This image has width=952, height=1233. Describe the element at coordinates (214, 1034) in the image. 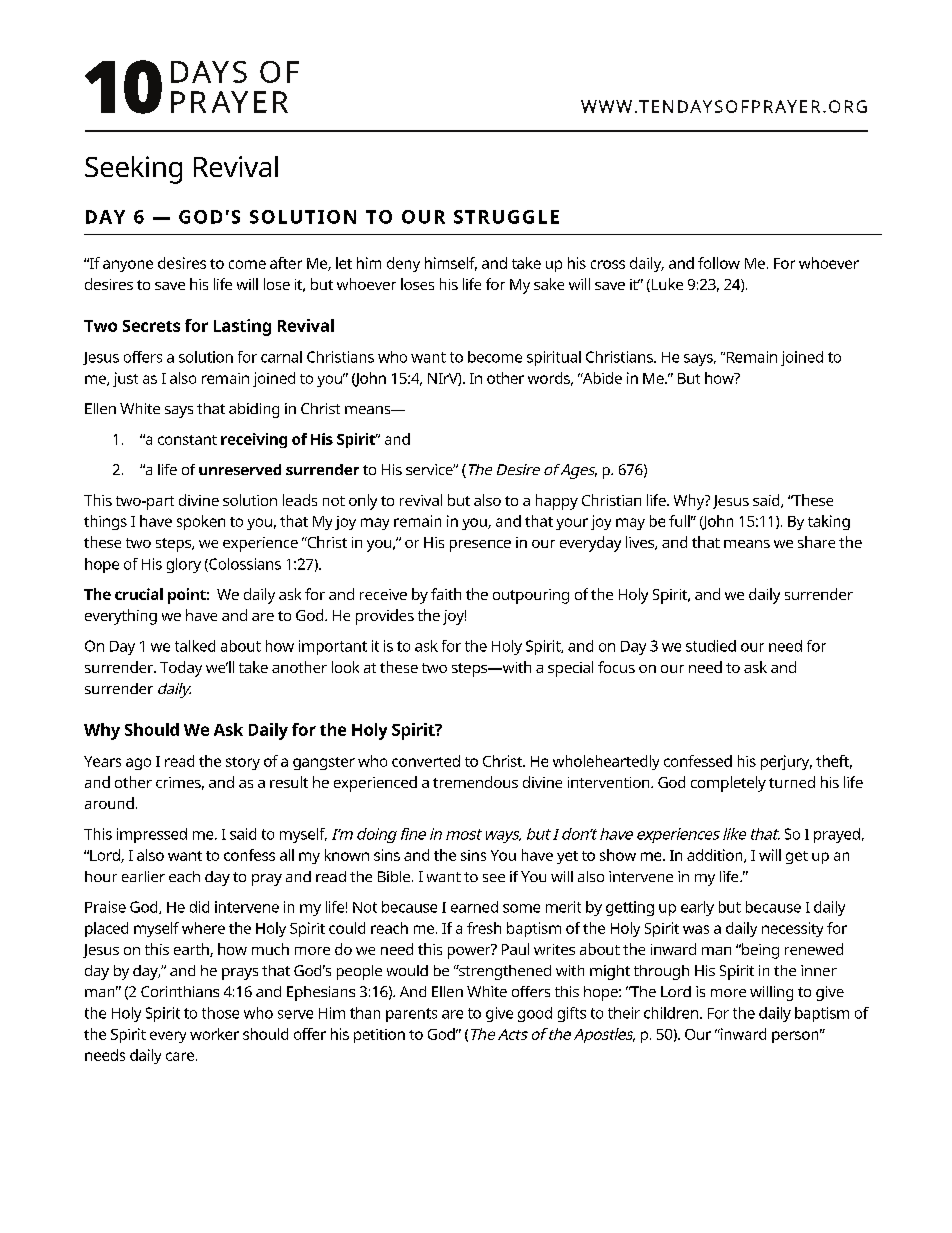

I see `worker` at that location.
